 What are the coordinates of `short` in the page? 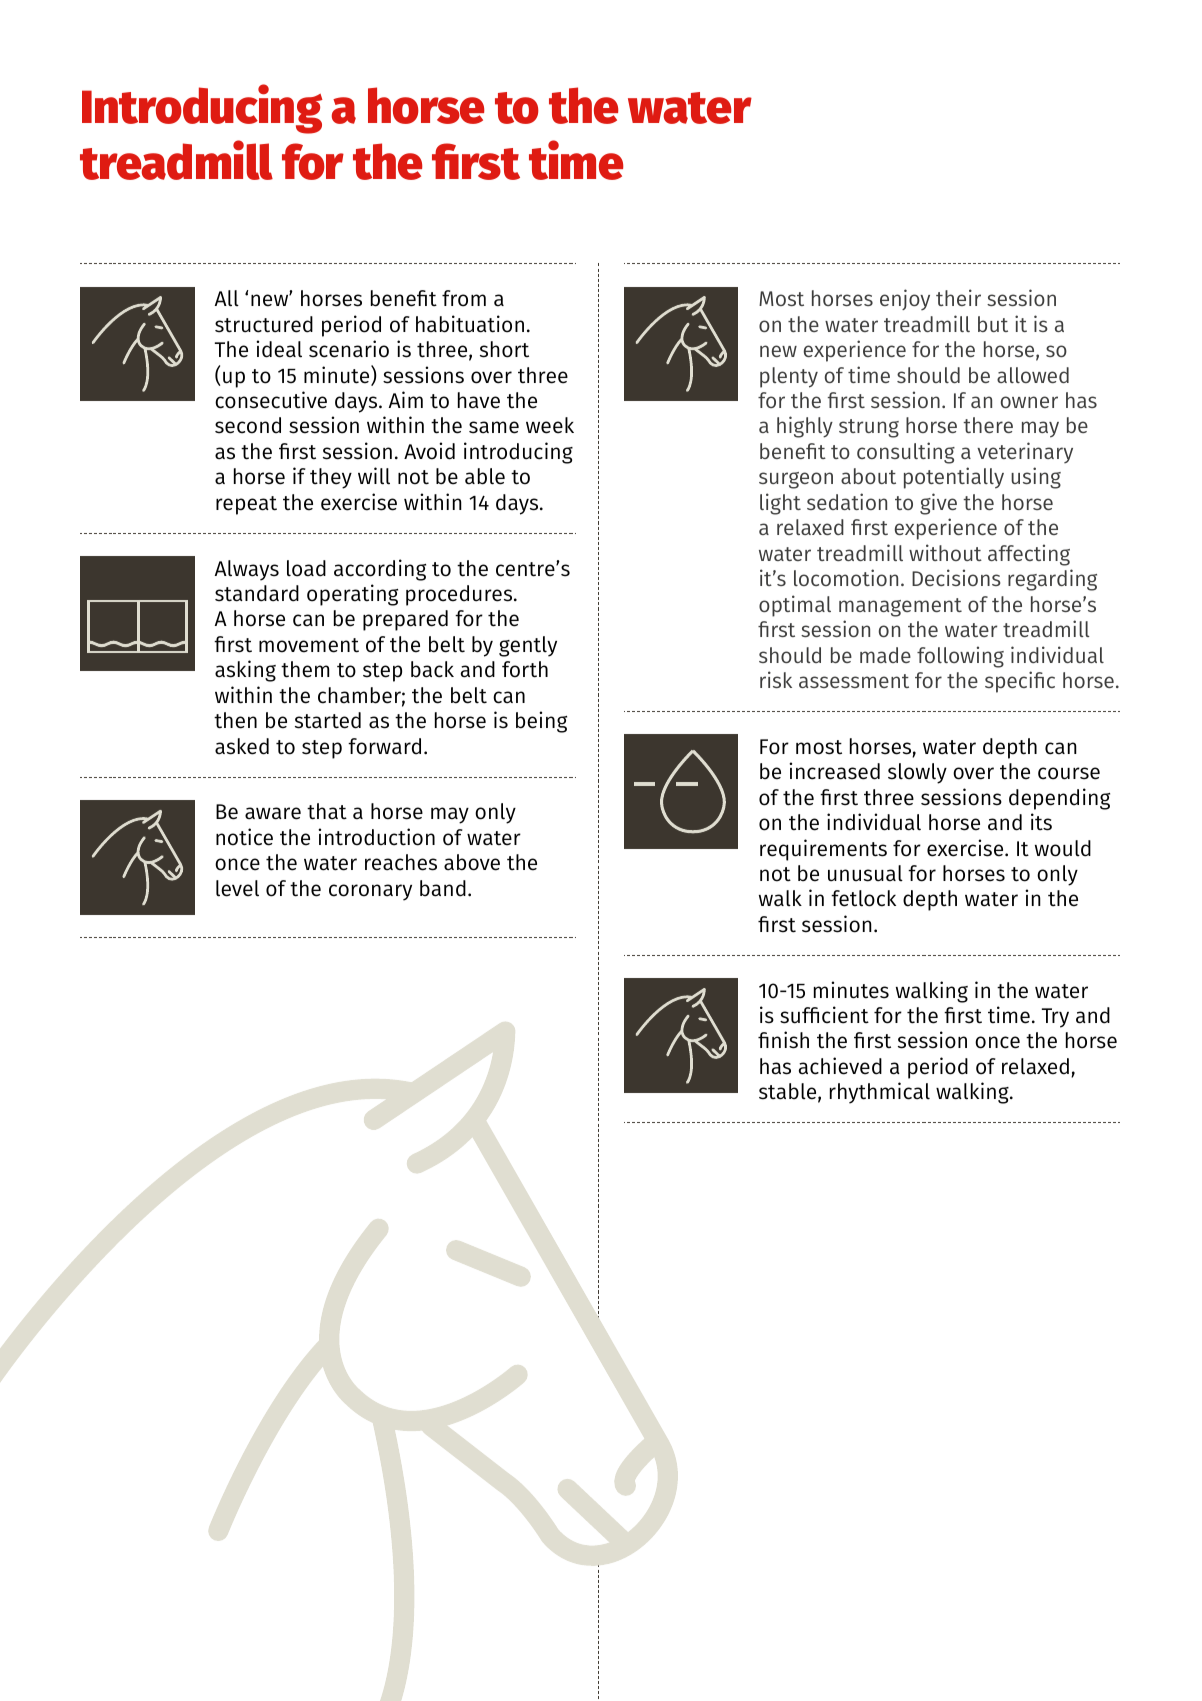 It's located at (504, 349).
